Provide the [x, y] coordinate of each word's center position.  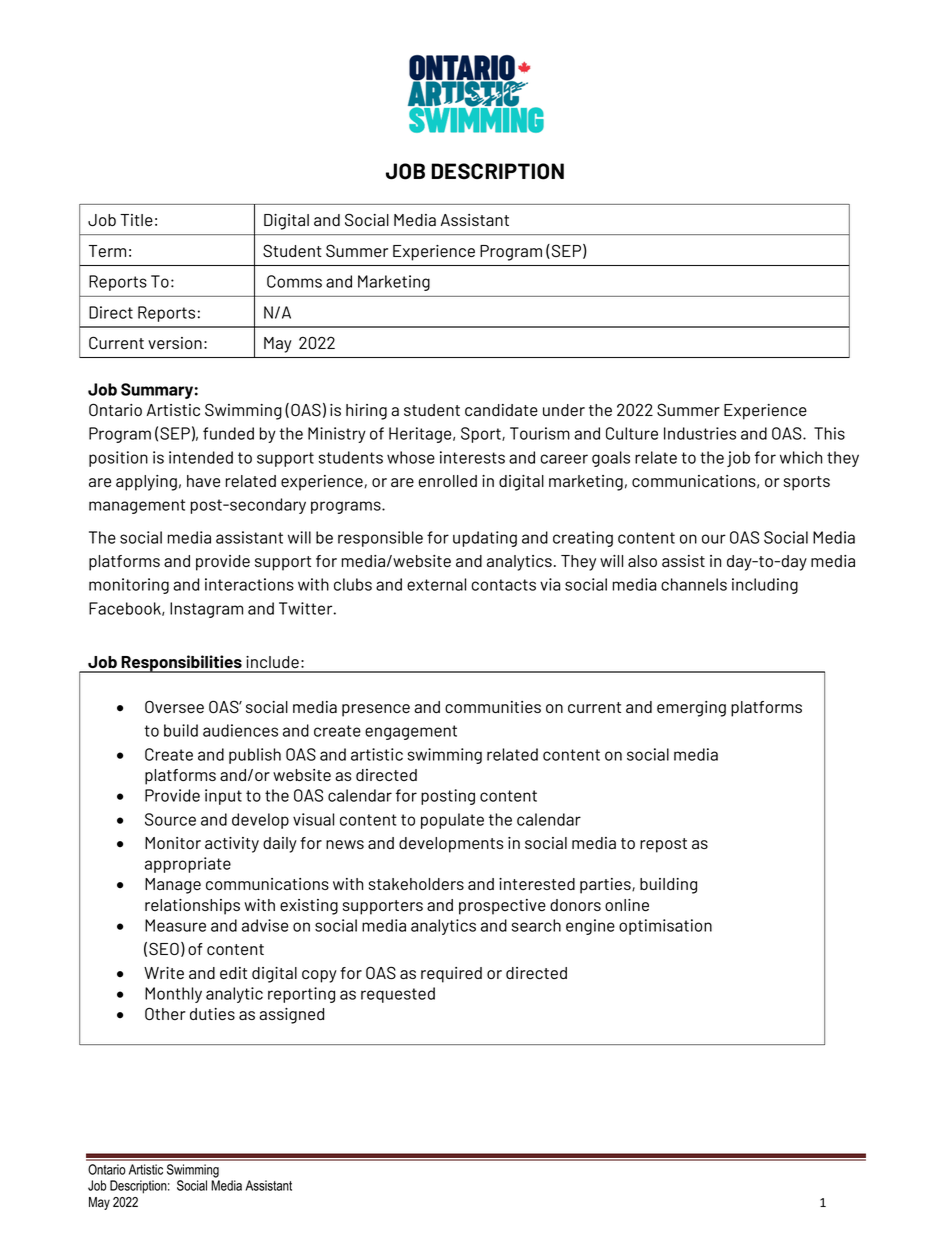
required [451, 975]
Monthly [173, 995]
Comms [294, 281]
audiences [240, 730]
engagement [411, 732]
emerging [691, 709]
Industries [700, 433]
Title [136, 220]
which [801, 457]
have [203, 481]
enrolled [448, 481]
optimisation [665, 927]
